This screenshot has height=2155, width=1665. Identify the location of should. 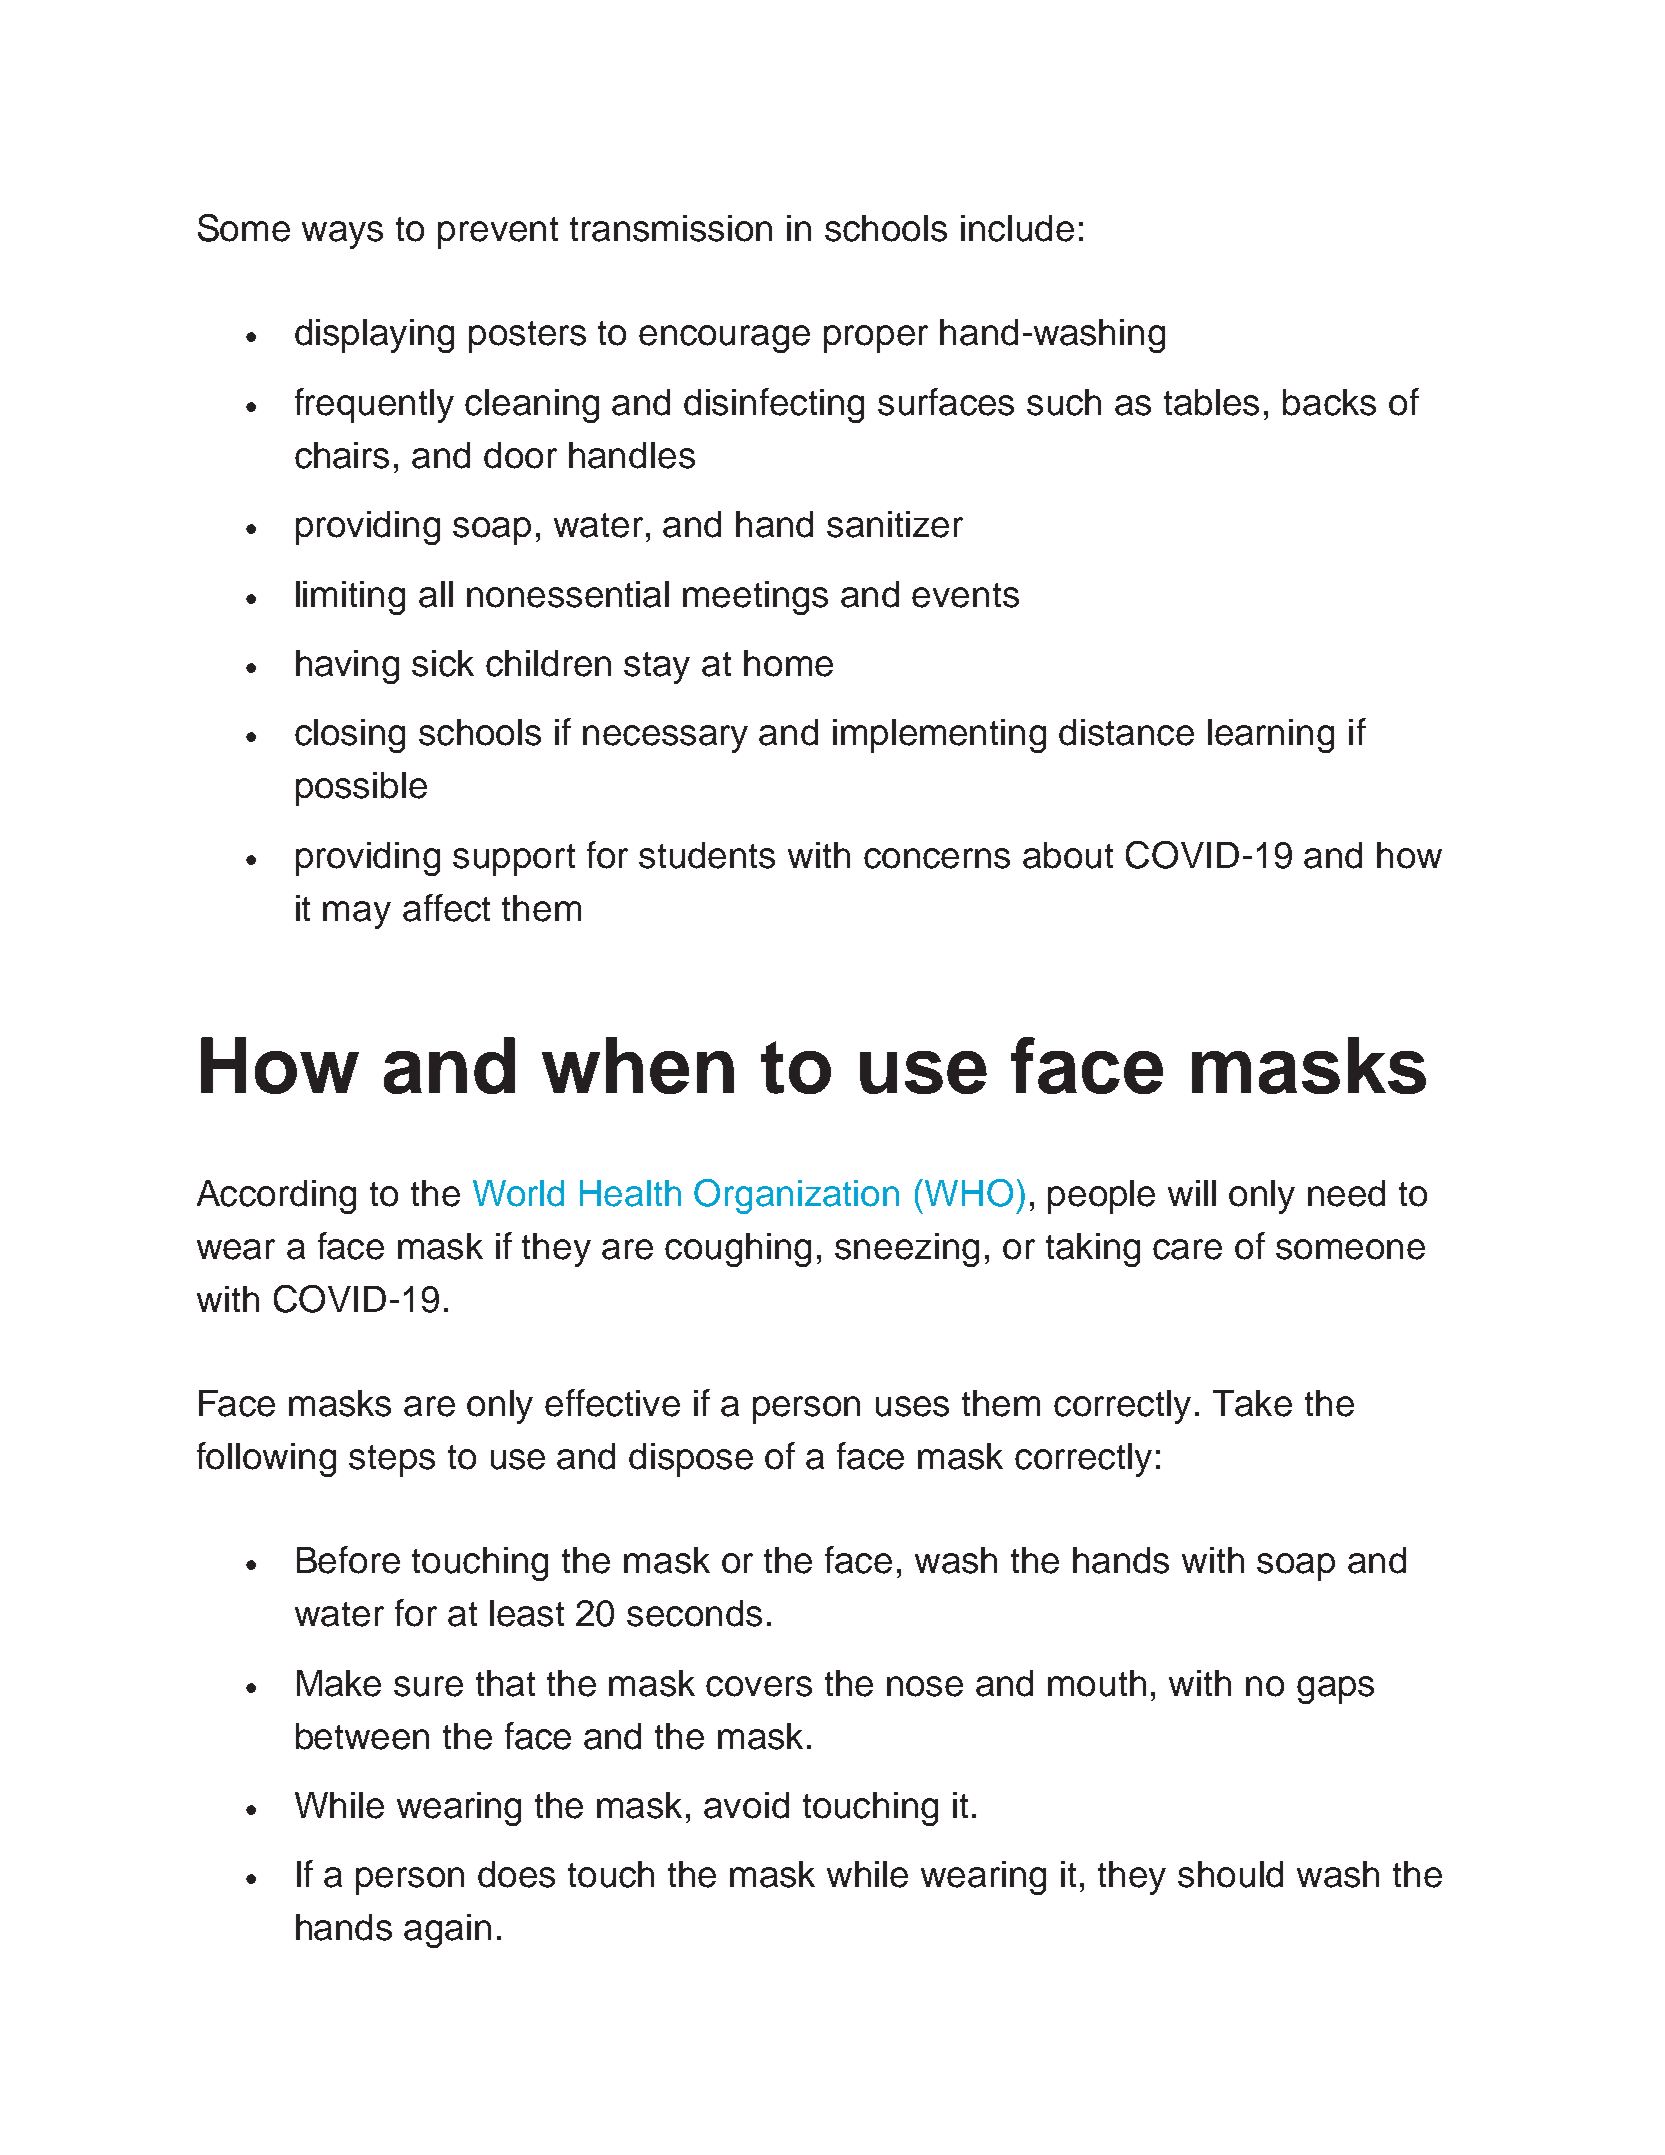
(1230, 1874).
